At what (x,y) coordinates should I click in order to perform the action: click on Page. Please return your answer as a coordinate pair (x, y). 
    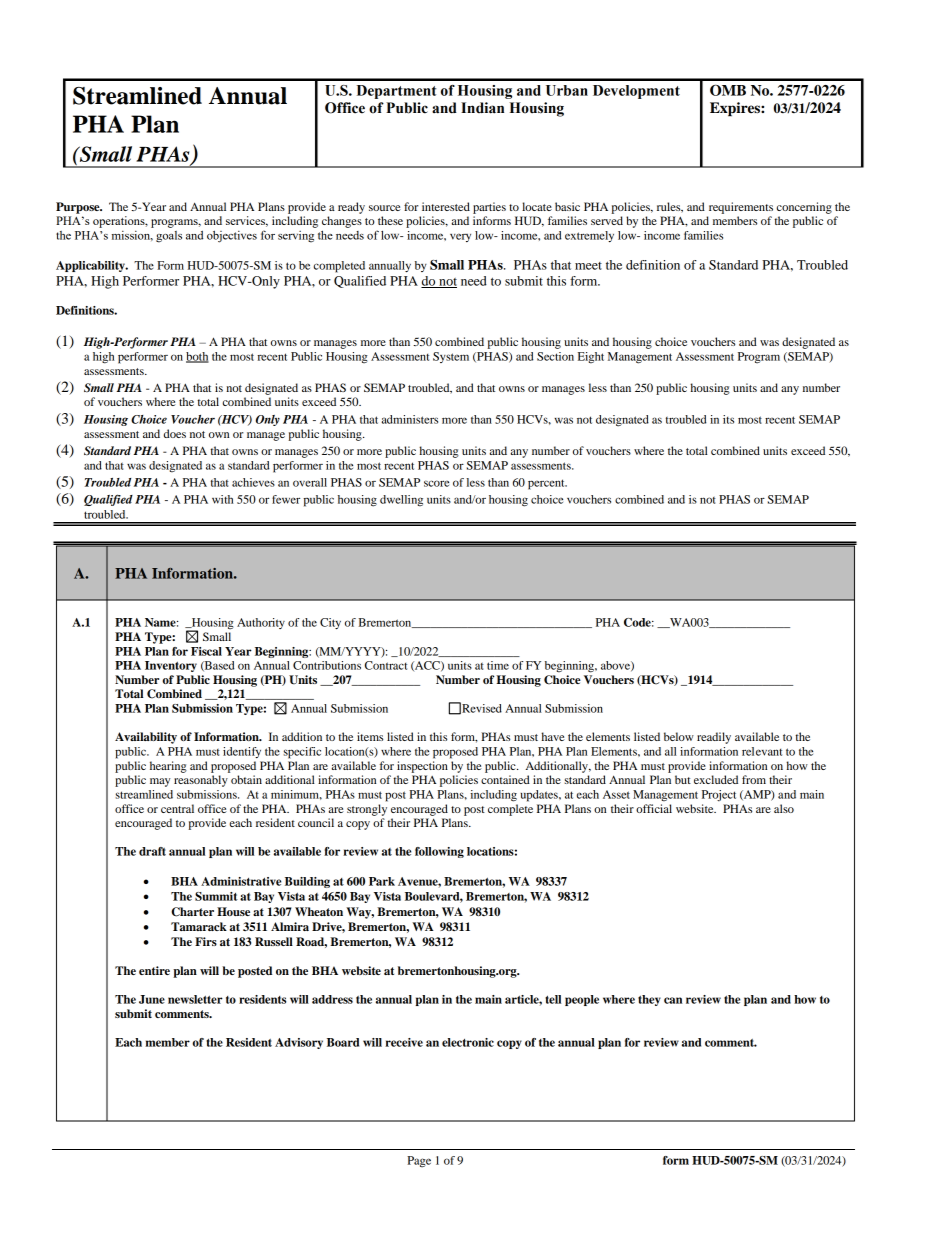
    Looking at the image, I should click on (419, 1162).
